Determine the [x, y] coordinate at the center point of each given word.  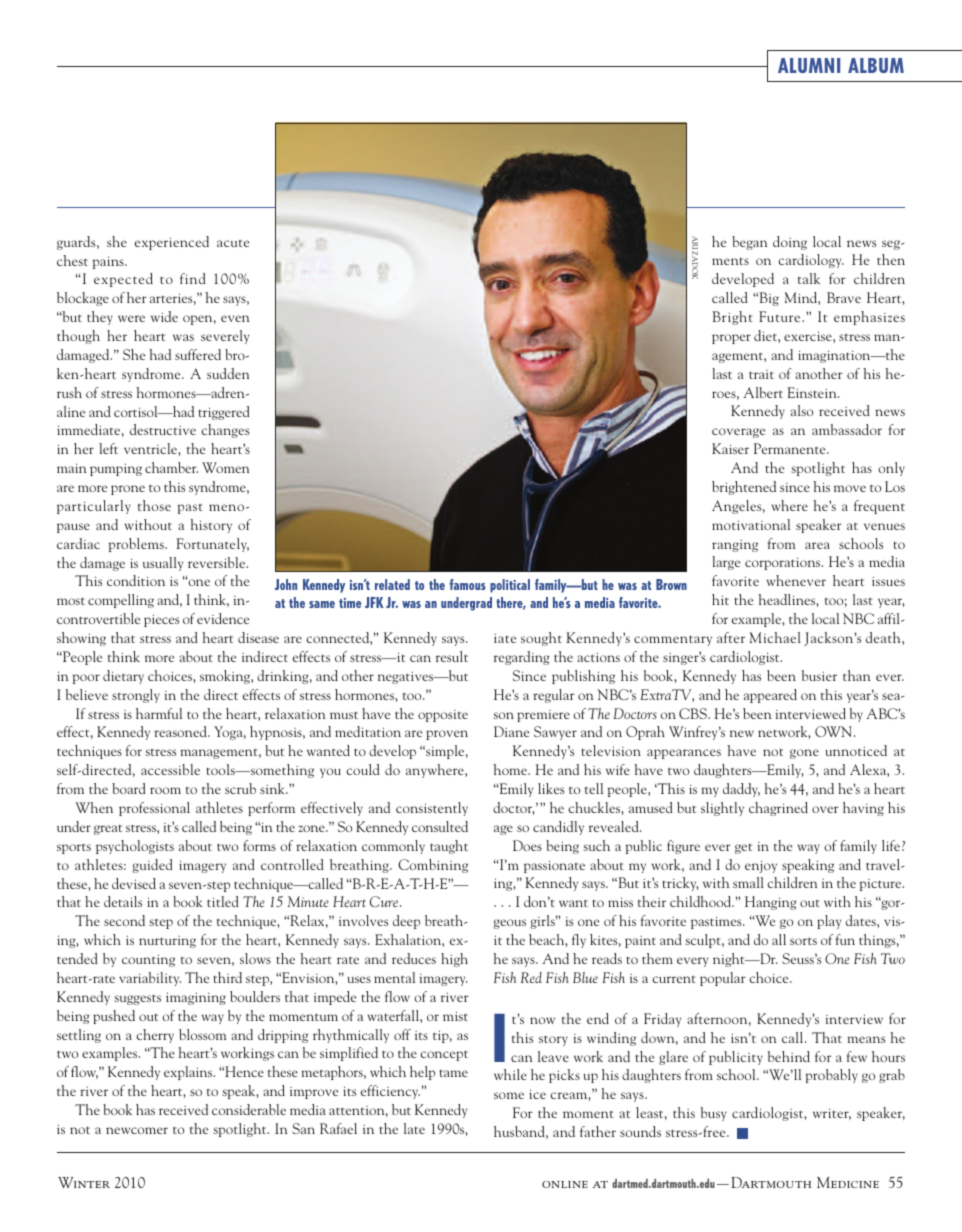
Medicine [848, 1182]
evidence [223, 618]
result [452, 656]
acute [233, 243]
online [565, 1184]
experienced [172, 243]
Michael [775, 637]
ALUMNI [809, 65]
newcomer [137, 1130]
